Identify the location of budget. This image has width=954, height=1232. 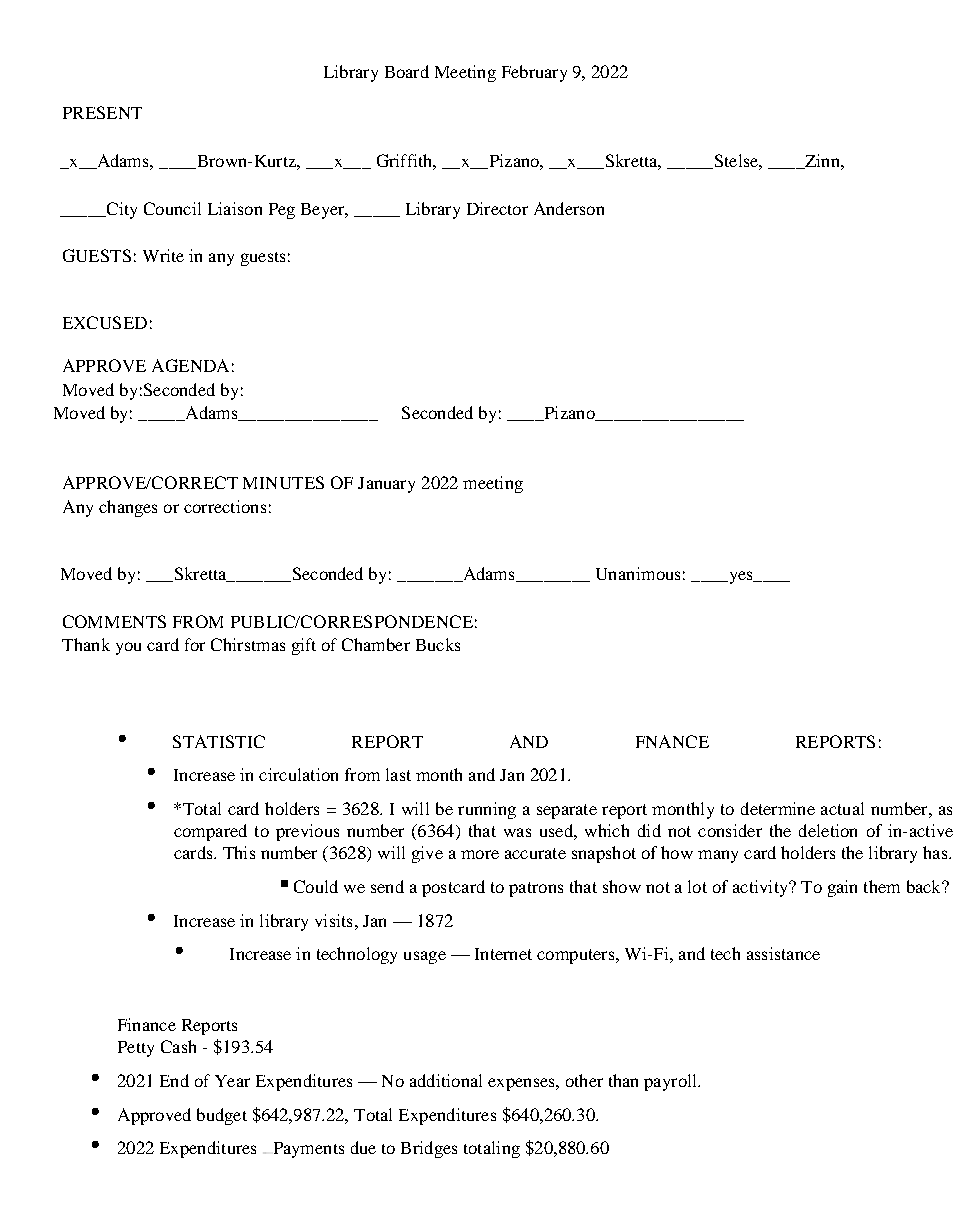
(222, 1116).
